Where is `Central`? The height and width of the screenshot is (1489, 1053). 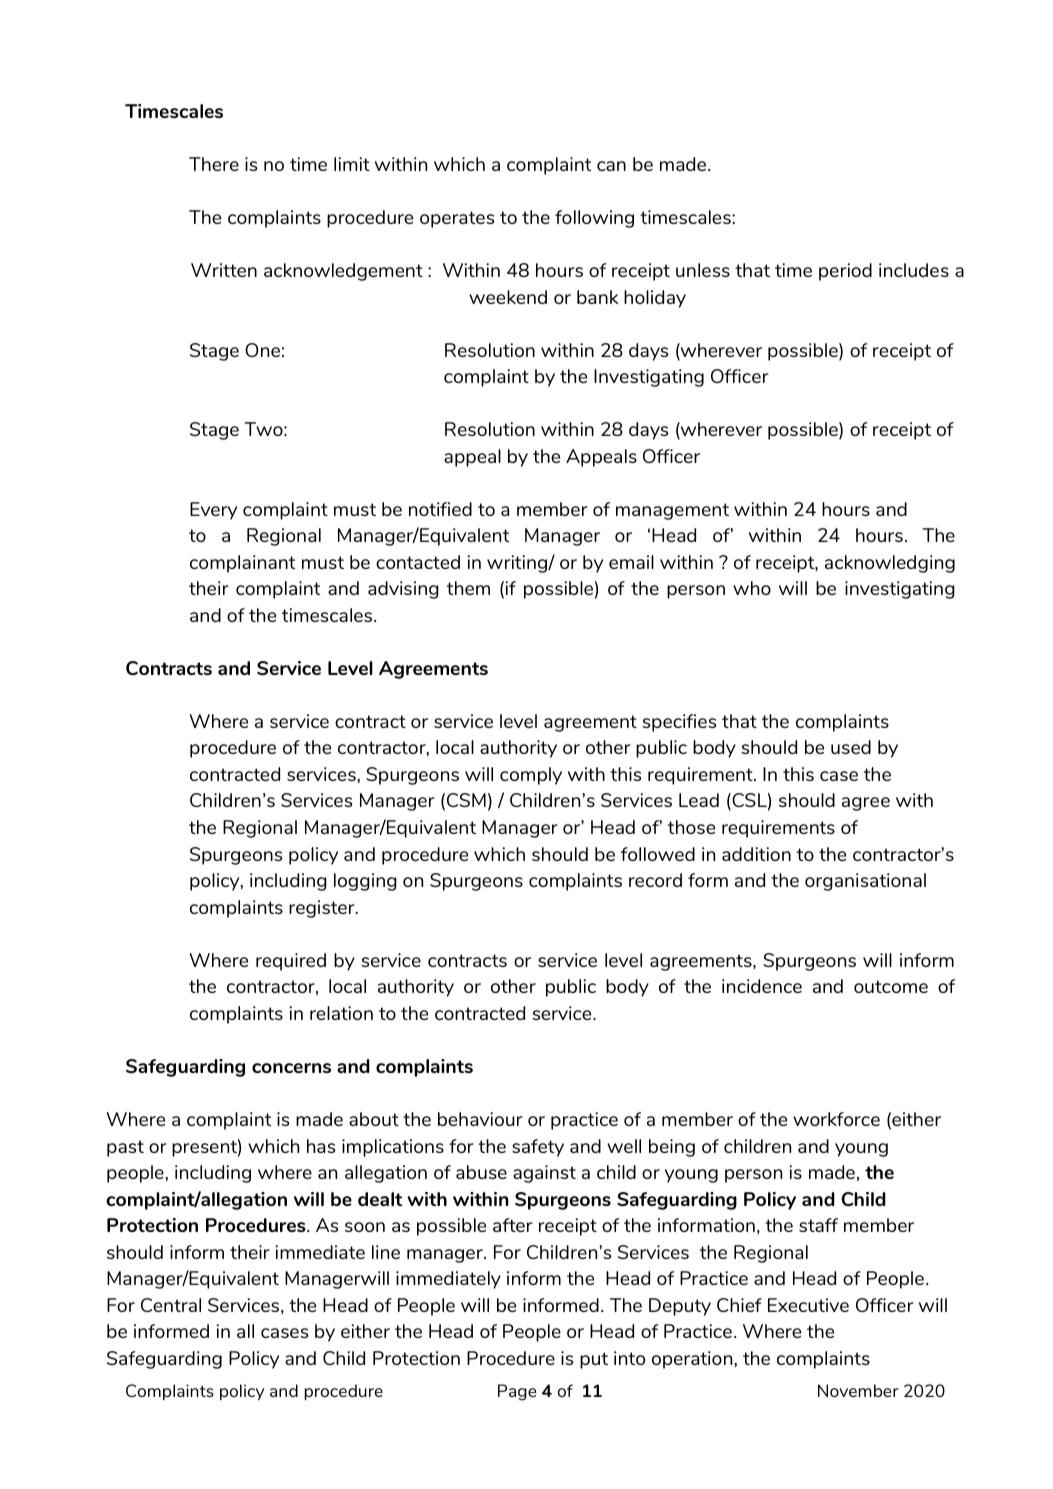 Central is located at coordinates (171, 1305).
